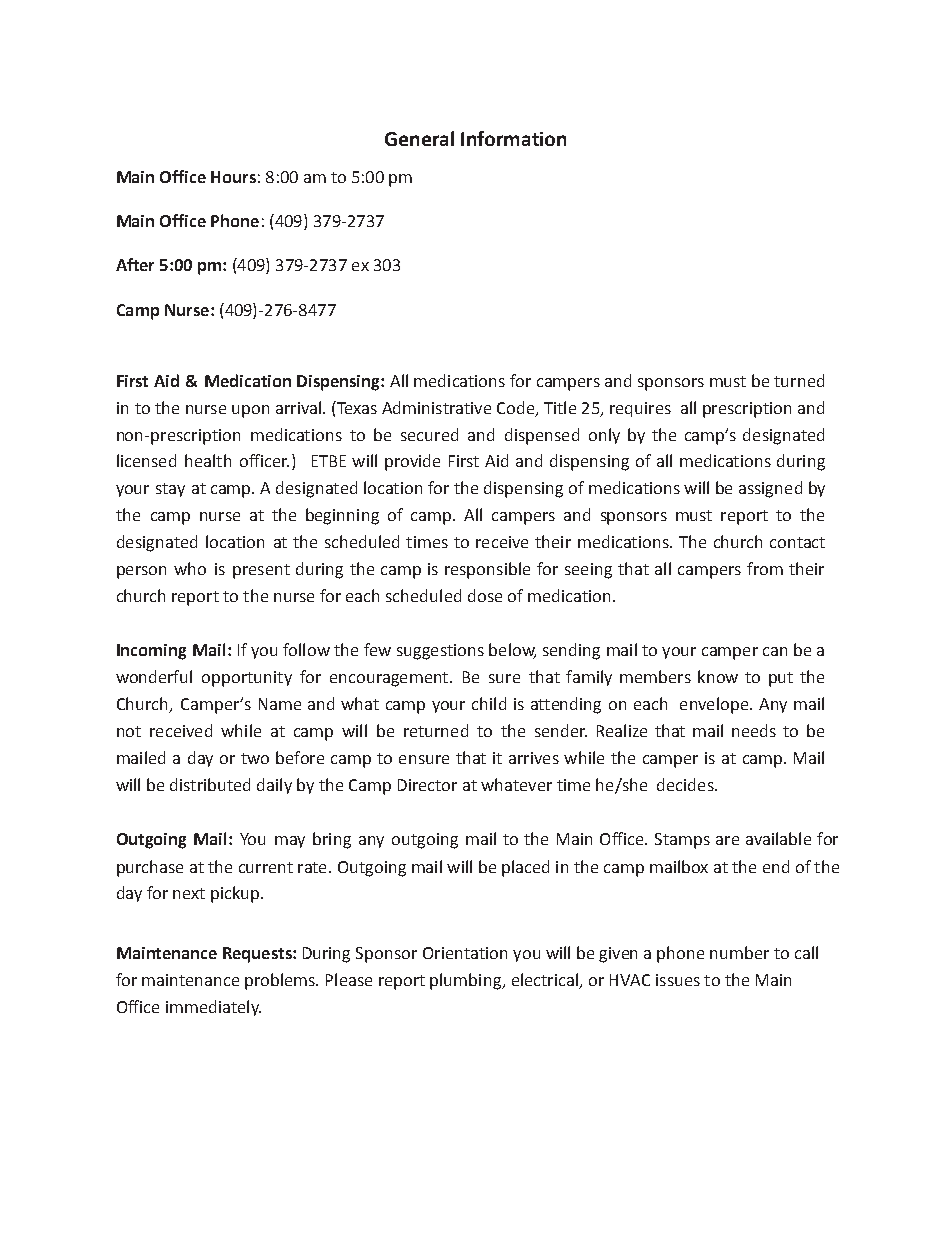  What do you see at coordinates (419, 138) in the image?
I see `General` at bounding box center [419, 138].
